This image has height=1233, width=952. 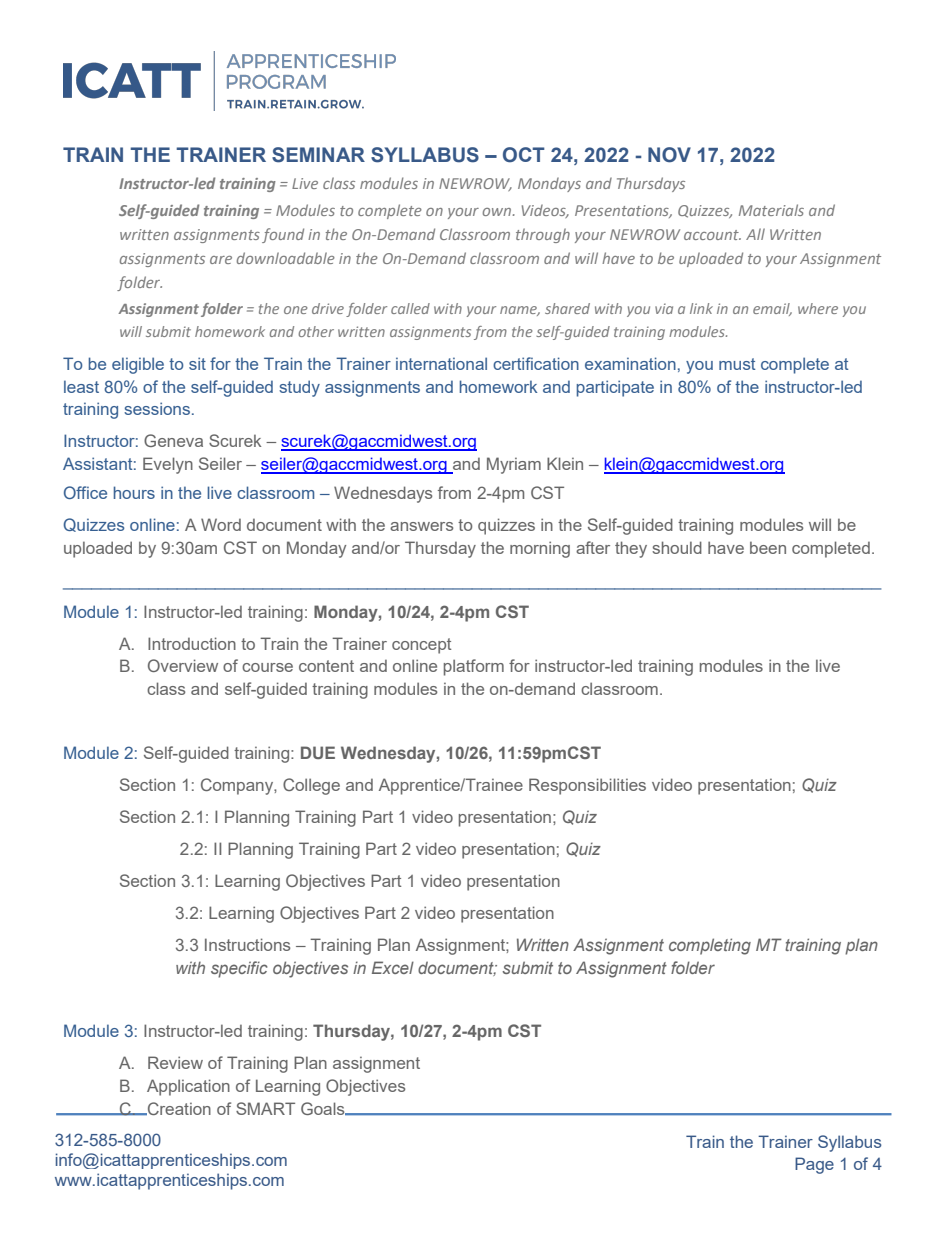 I want to click on platform, so click(x=474, y=667).
